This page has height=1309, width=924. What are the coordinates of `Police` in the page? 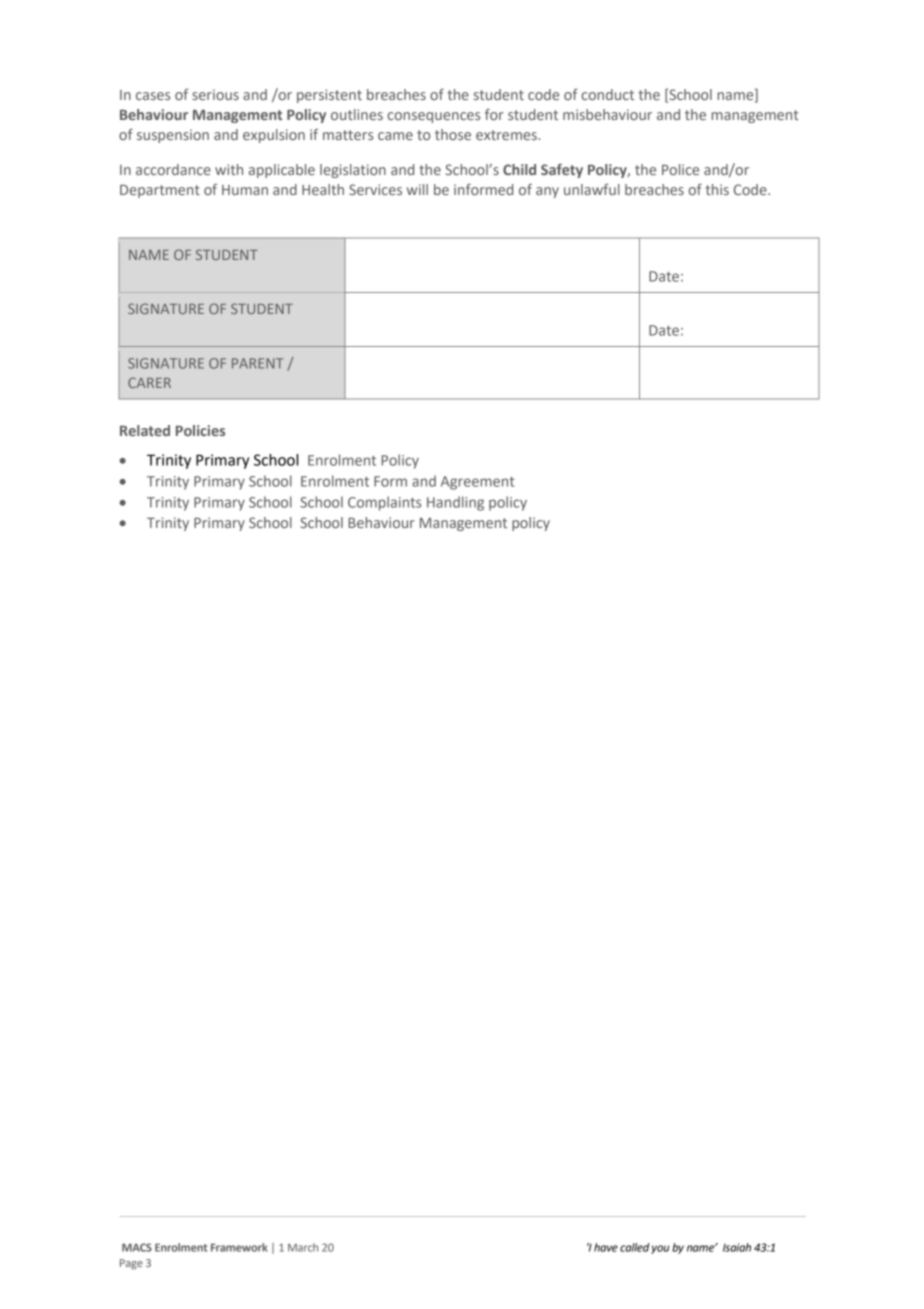 It's located at (680, 169).
